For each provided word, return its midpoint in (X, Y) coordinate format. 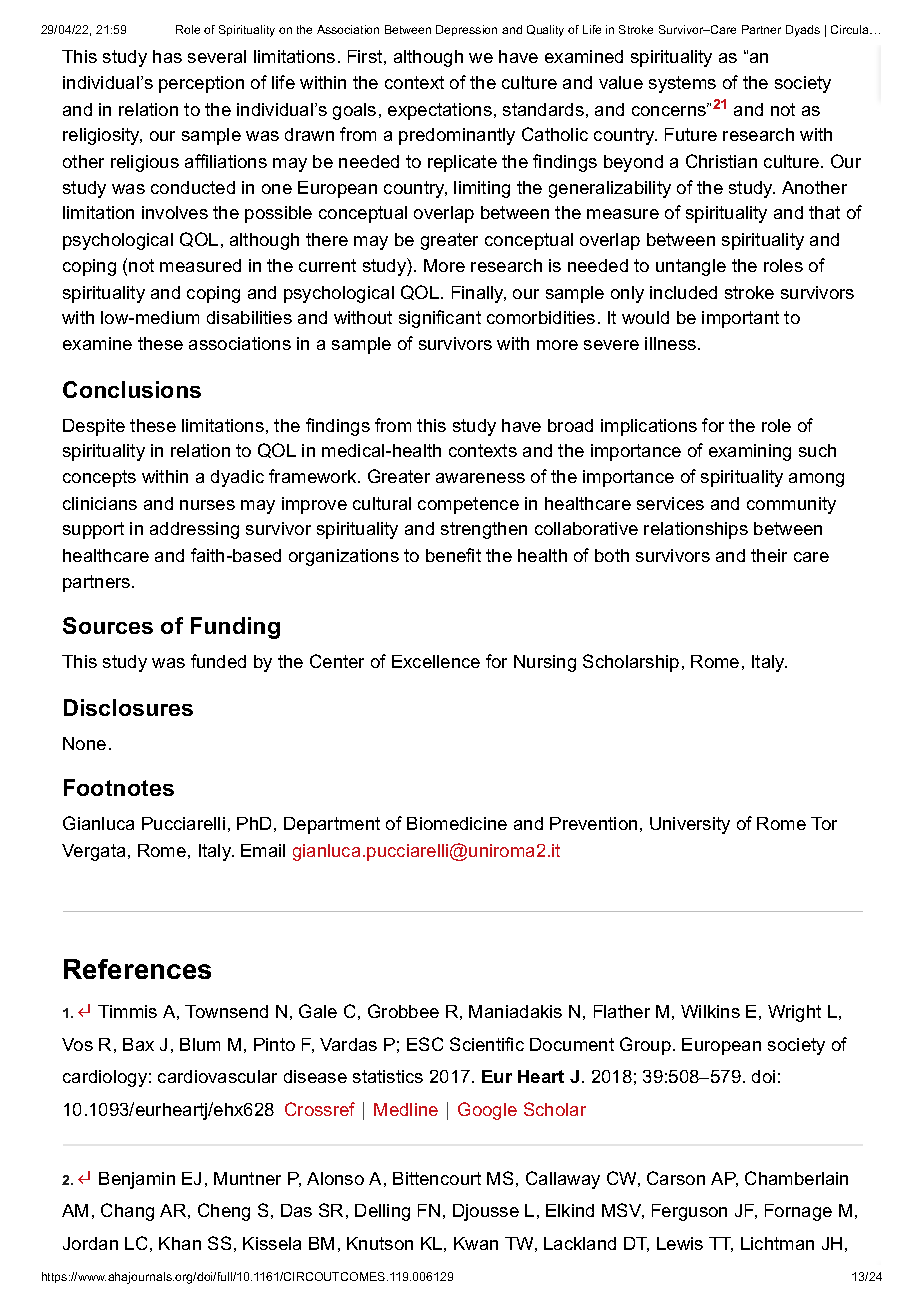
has (167, 56)
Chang (127, 1212)
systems (682, 84)
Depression (466, 30)
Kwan (476, 1243)
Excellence (436, 661)
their (769, 555)
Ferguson (689, 1212)
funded (218, 661)
